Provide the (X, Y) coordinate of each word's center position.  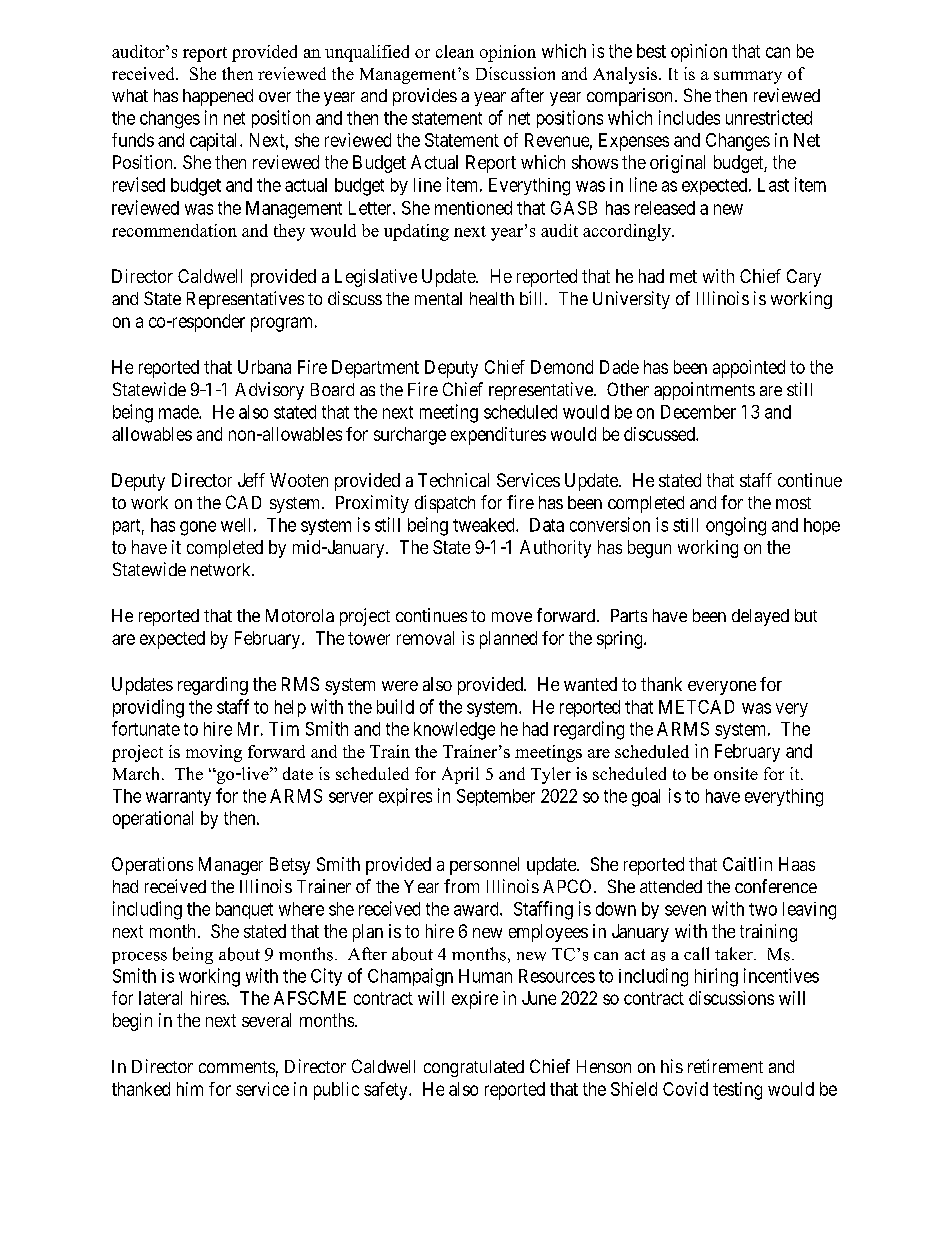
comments (237, 1067)
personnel (484, 866)
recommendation (174, 230)
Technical (453, 480)
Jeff (251, 480)
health (492, 298)
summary (748, 77)
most (793, 503)
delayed (760, 617)
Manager (231, 866)
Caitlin (747, 864)
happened (218, 97)
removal (425, 638)
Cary (804, 278)
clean (455, 51)
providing (148, 708)
